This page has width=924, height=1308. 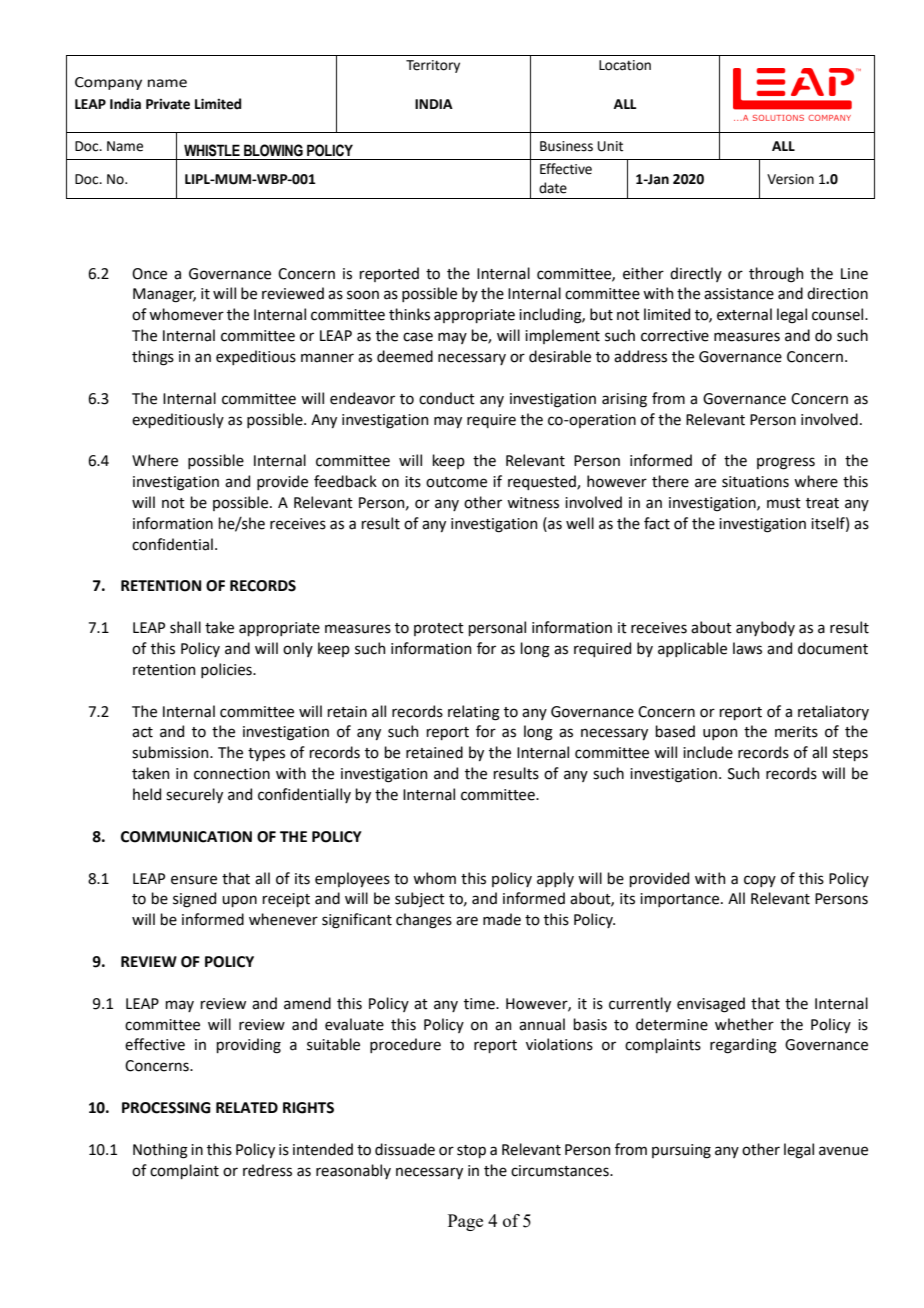 What do you see at coordinates (194, 900) in the page?
I see `signed` at bounding box center [194, 900].
